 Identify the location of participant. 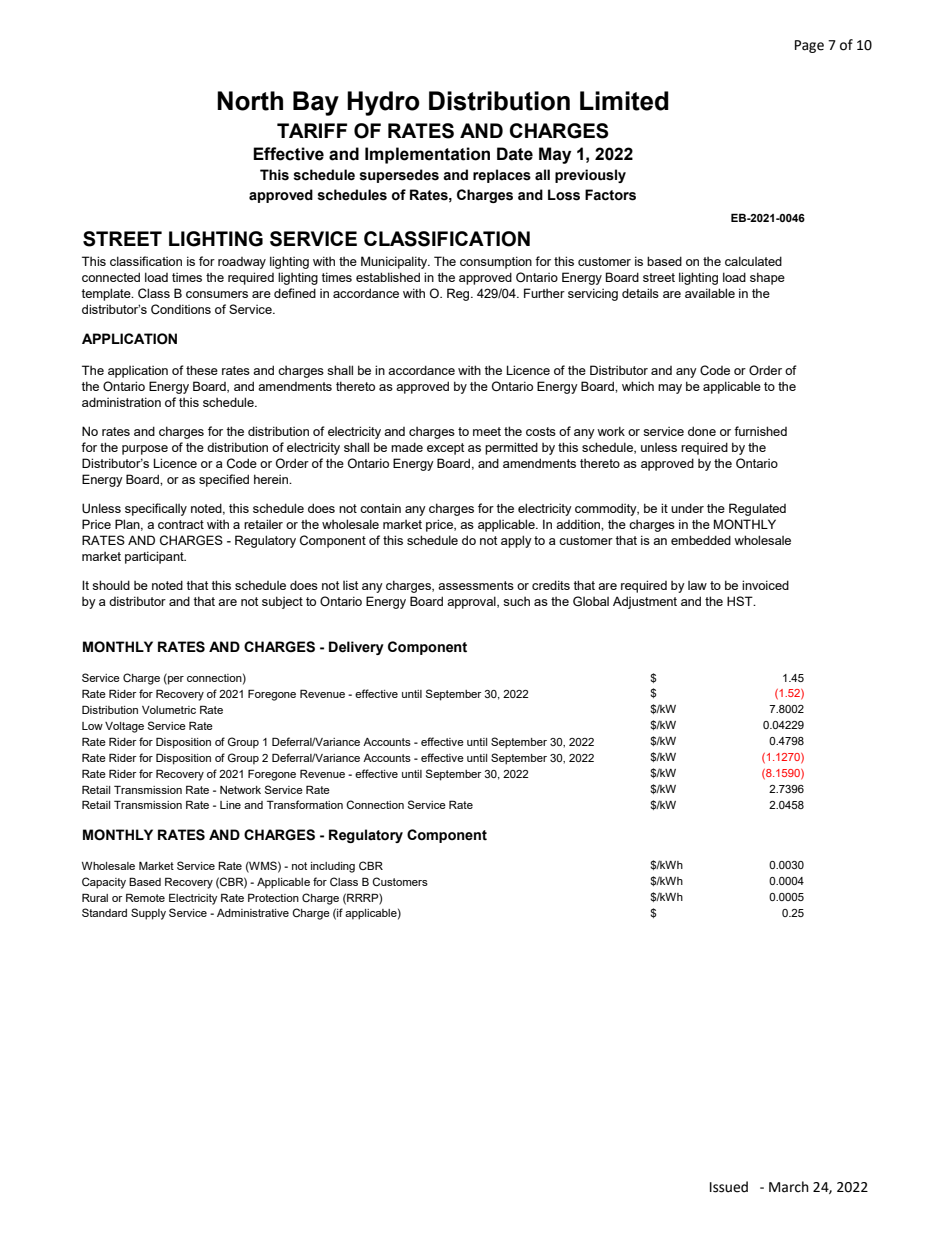
(155, 557).
